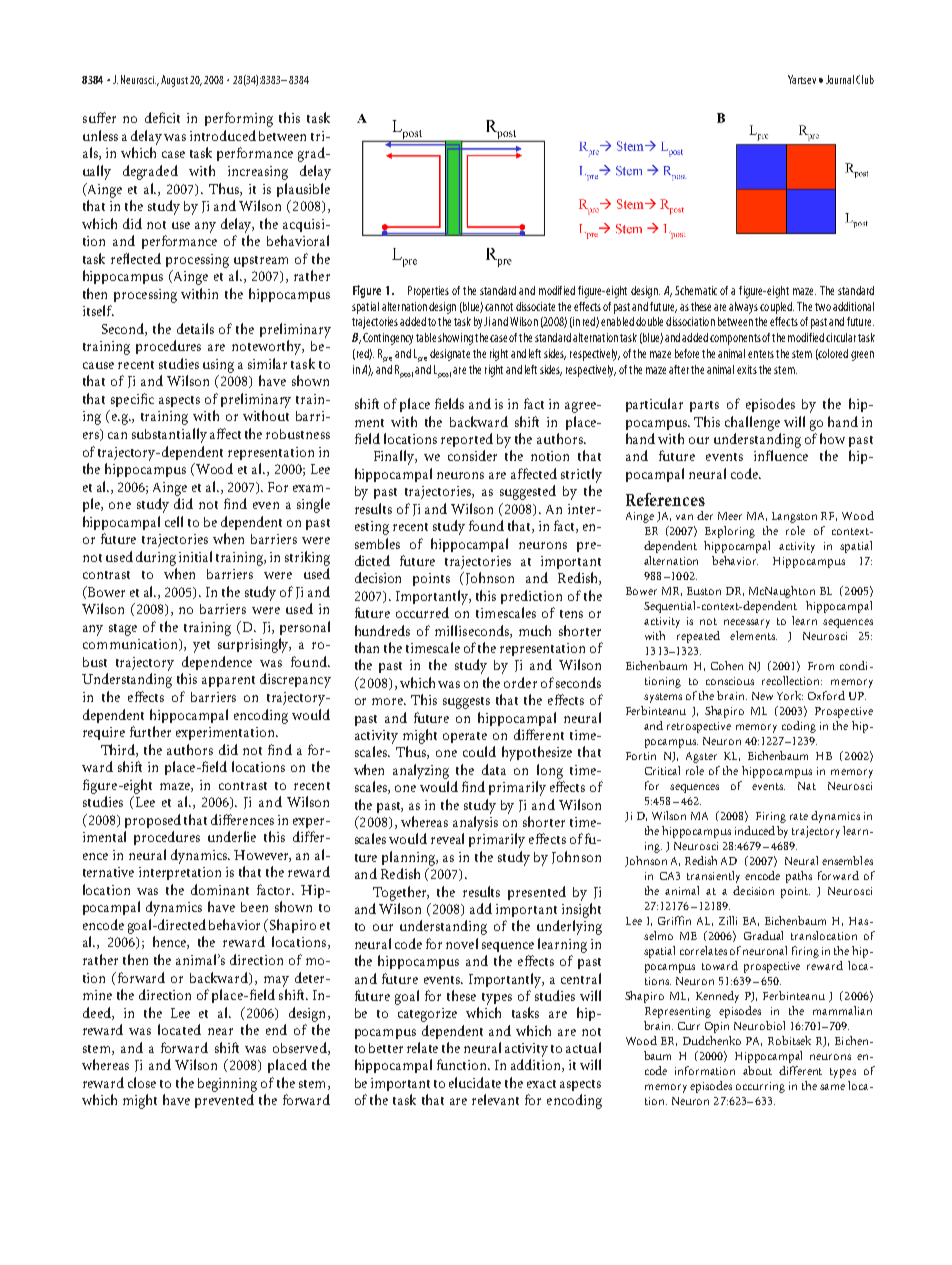  I want to click on initial, so click(195, 556).
